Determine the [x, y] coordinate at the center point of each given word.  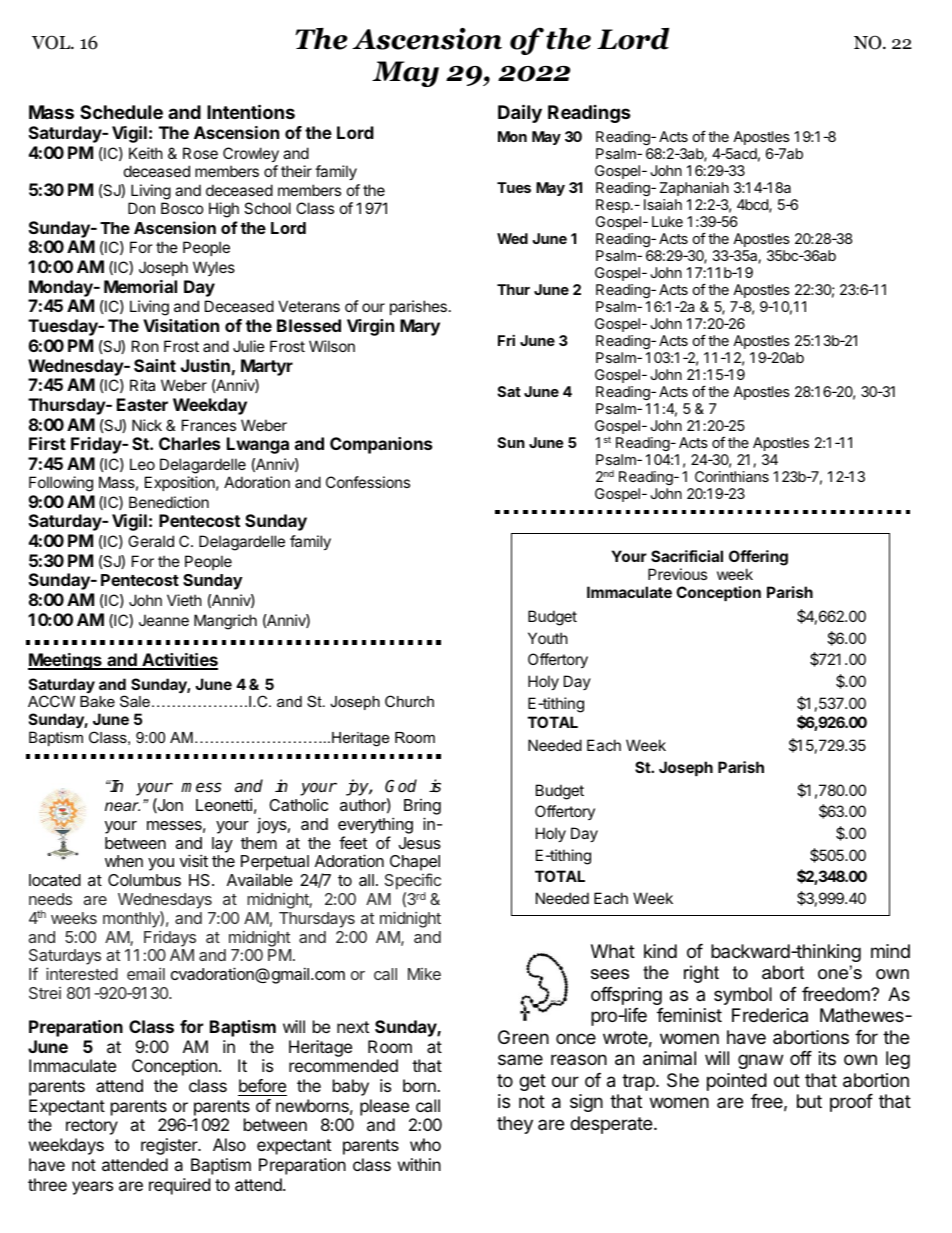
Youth [548, 638]
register [170, 1146]
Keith [146, 153]
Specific [413, 883]
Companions [381, 445]
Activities [179, 661]
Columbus [144, 880]
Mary [420, 327]
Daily [520, 113]
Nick [147, 425]
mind [890, 951]
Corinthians [732, 476]
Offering [758, 558]
